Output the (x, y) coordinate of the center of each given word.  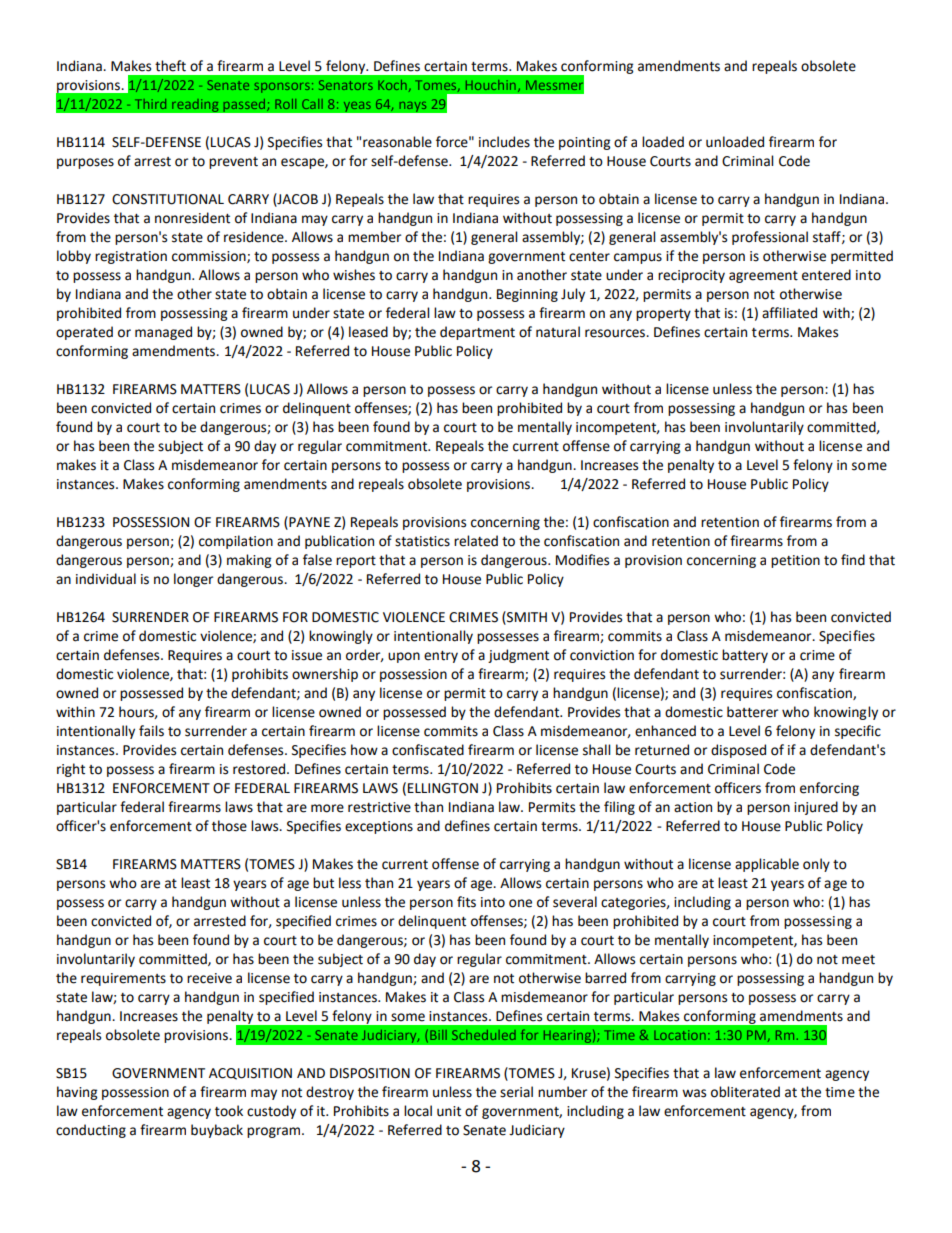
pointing (584, 143)
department (477, 333)
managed (163, 333)
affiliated (789, 313)
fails (151, 731)
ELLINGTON (443, 788)
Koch (392, 85)
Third (150, 104)
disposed (738, 751)
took (229, 1111)
